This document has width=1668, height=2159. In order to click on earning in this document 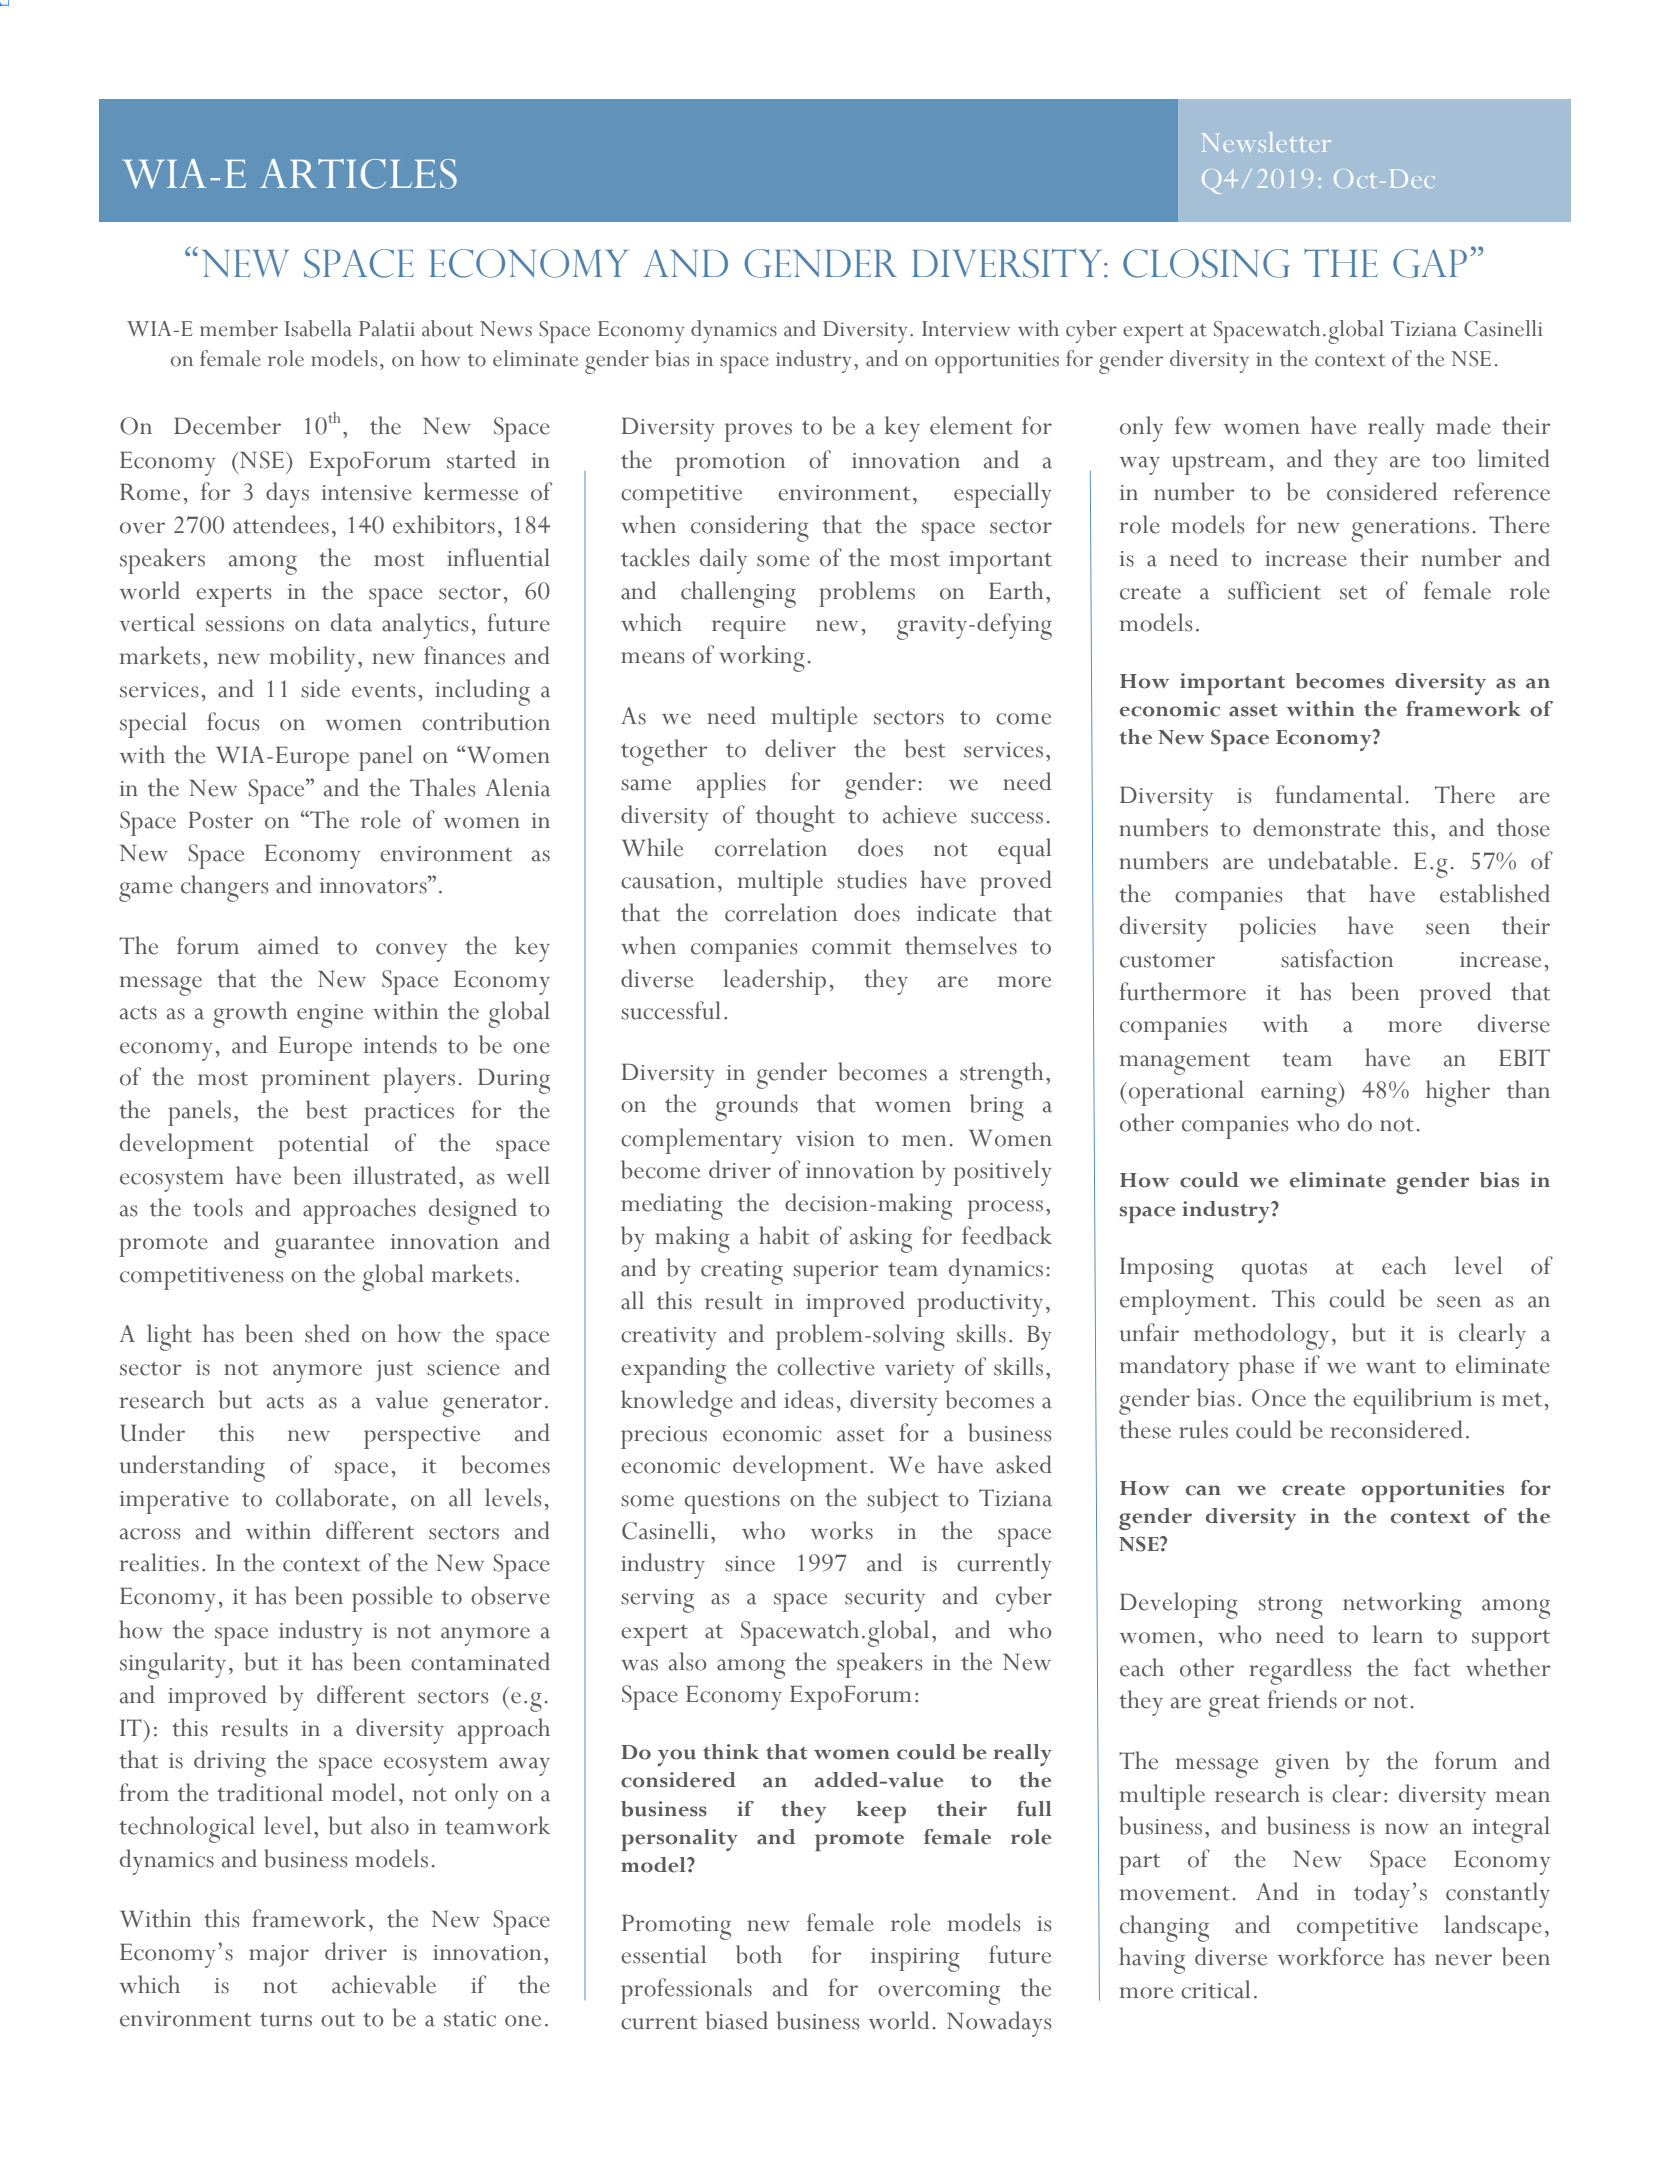, I will do `click(1300, 1094)`.
